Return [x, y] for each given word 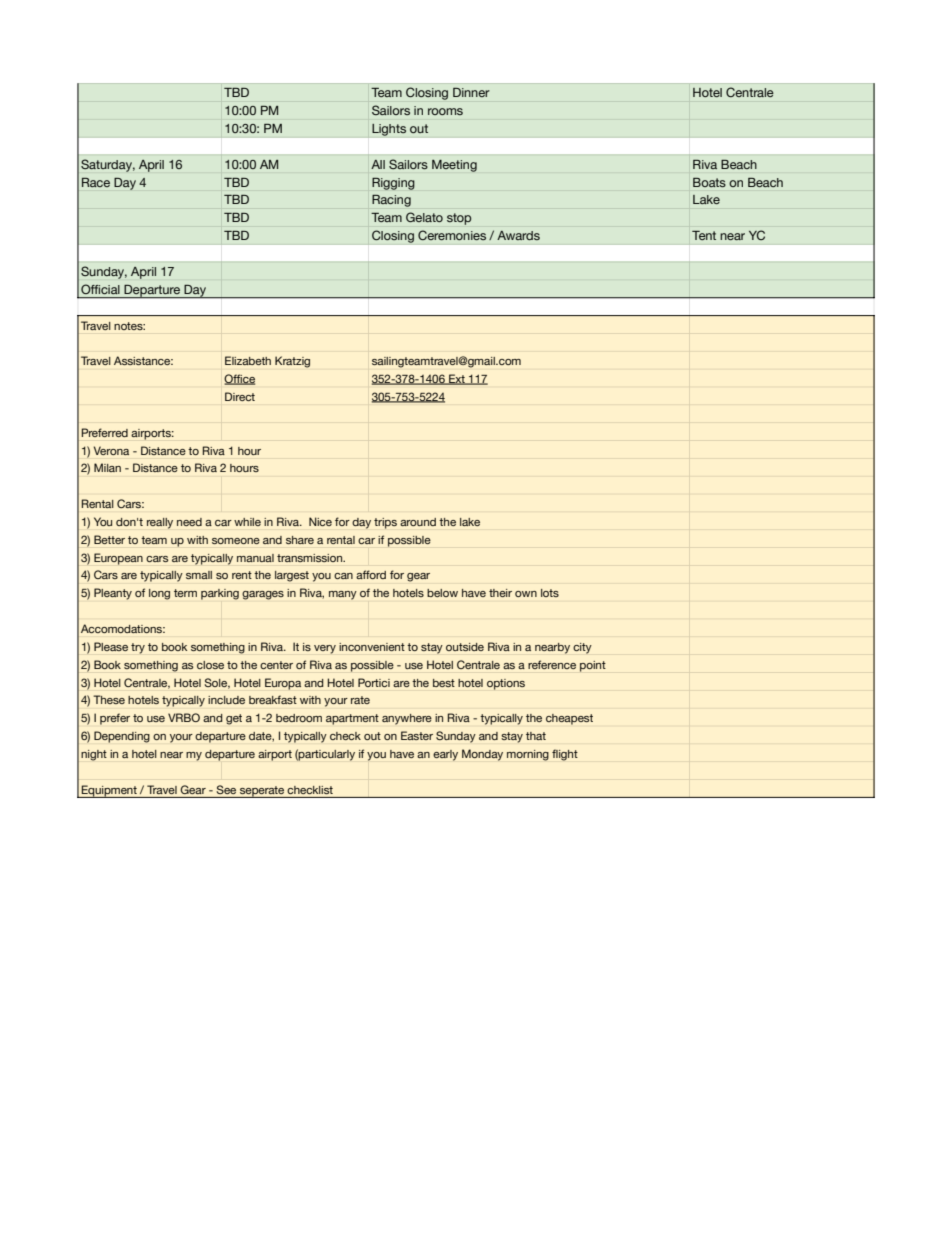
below [442, 593]
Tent [704, 235]
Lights [389, 129]
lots [550, 593]
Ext [457, 379]
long [159, 594]
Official [100, 289]
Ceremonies [452, 235]
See [226, 789]
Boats [709, 182]
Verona [111, 450]
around [418, 522]
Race [96, 182]
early [445, 755]
